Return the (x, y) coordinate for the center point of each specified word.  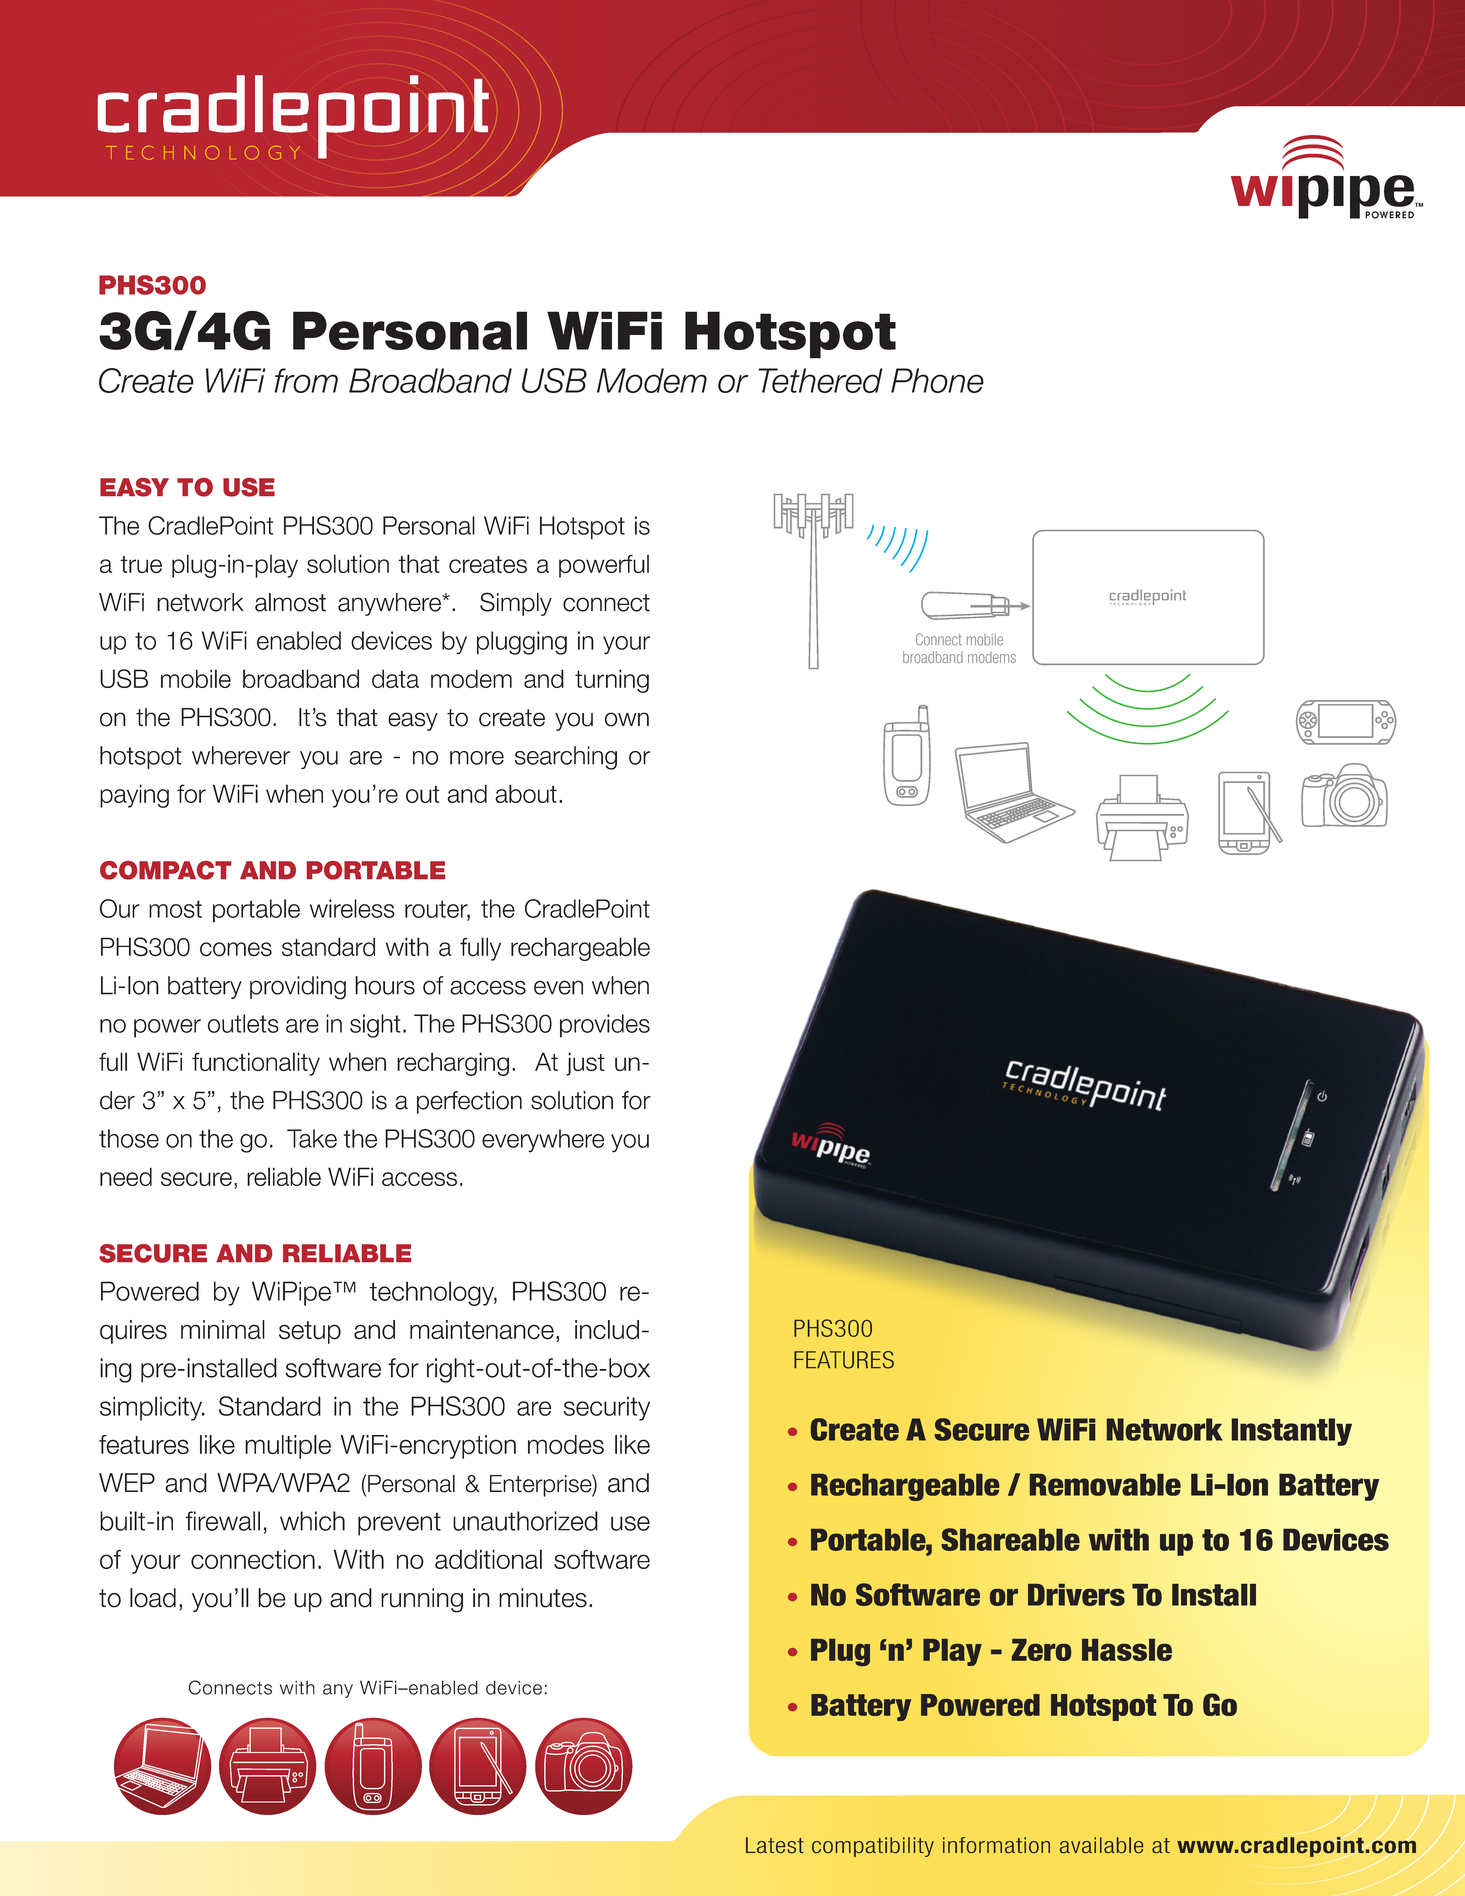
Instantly (1291, 1432)
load (153, 1598)
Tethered (821, 380)
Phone (937, 380)
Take (312, 1138)
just (585, 1064)
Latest (775, 1845)
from (306, 380)
